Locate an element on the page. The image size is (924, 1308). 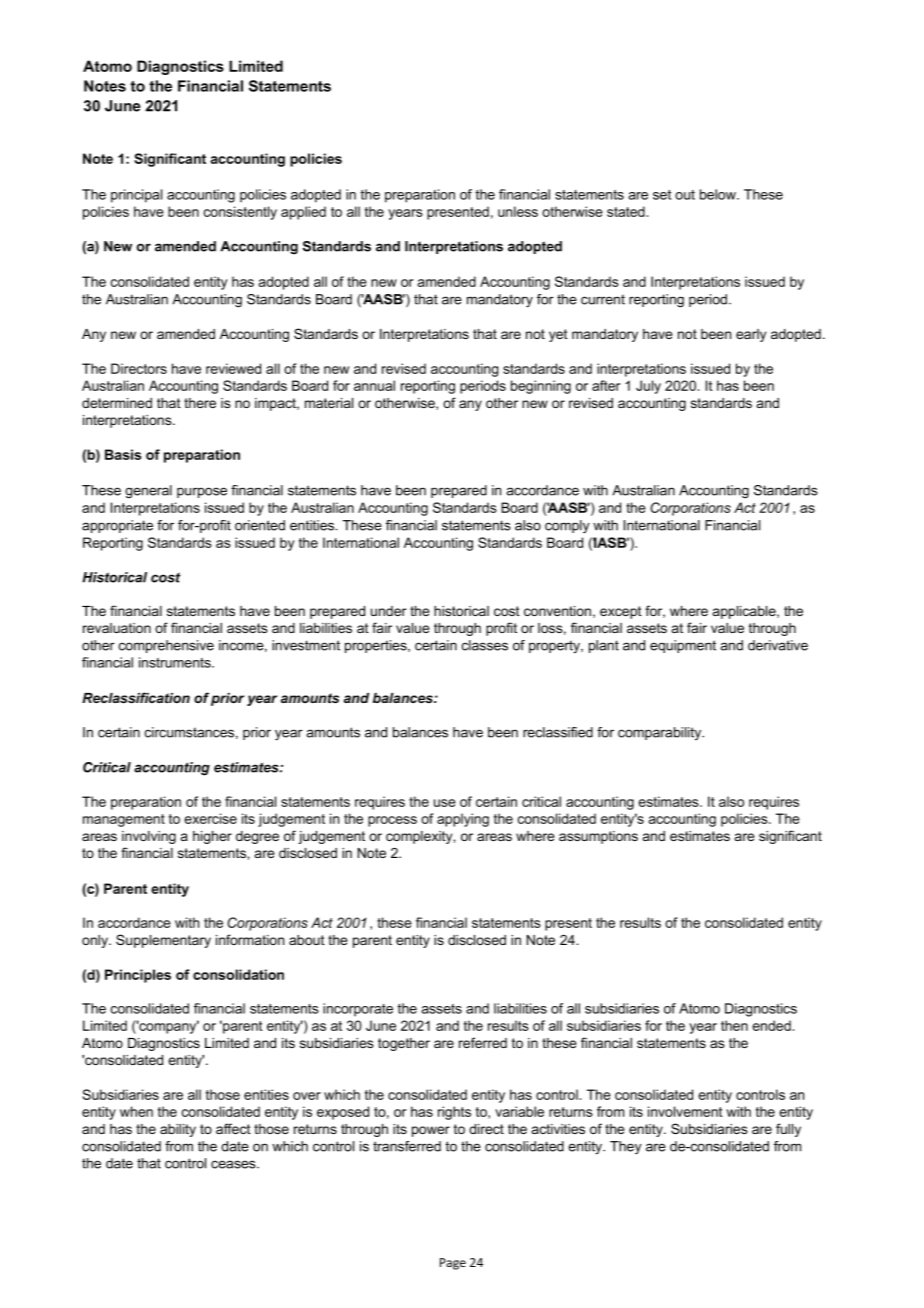
ceases is located at coordinates (234, 1164).
